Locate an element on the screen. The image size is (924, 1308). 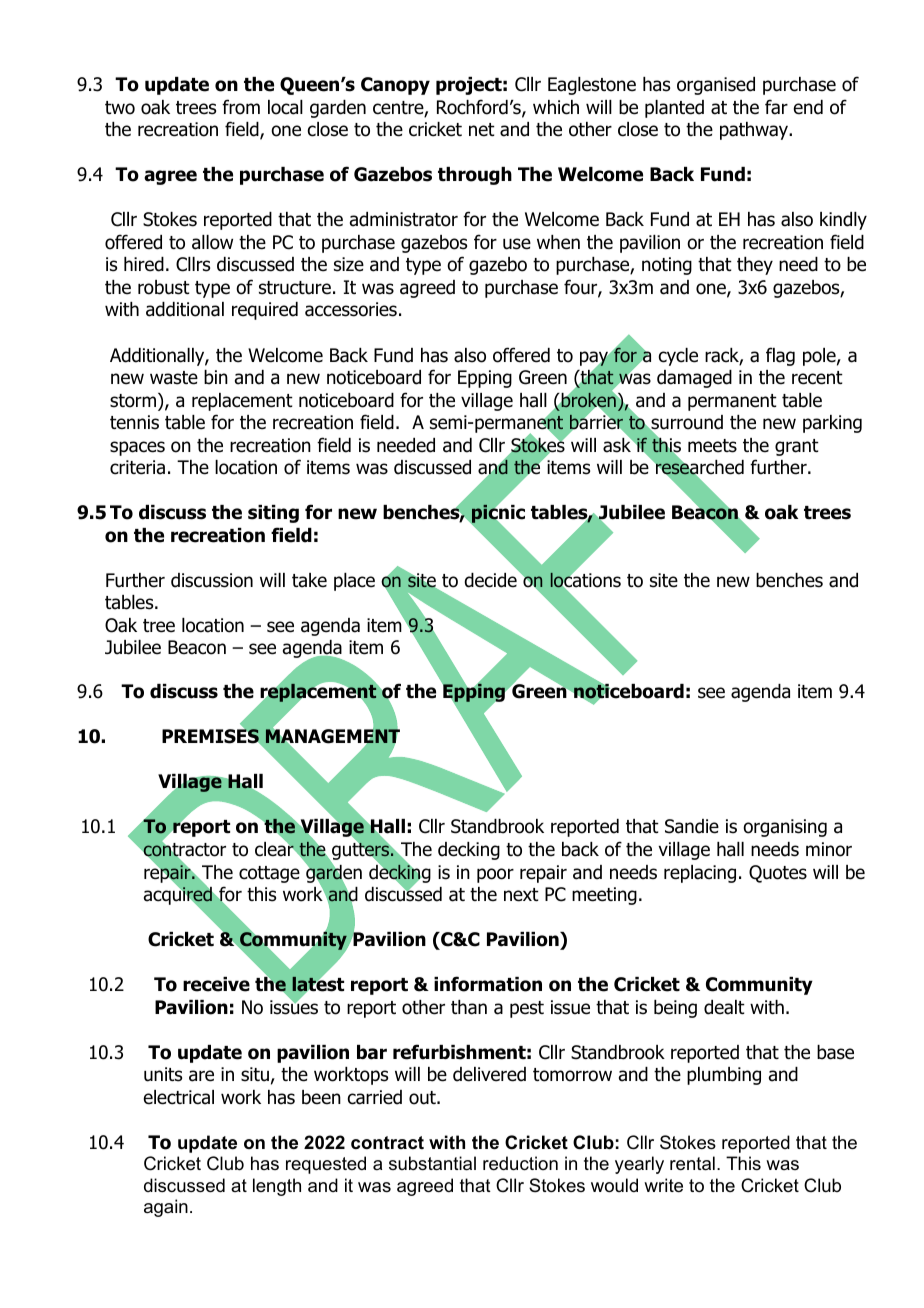
net is located at coordinates (482, 130).
